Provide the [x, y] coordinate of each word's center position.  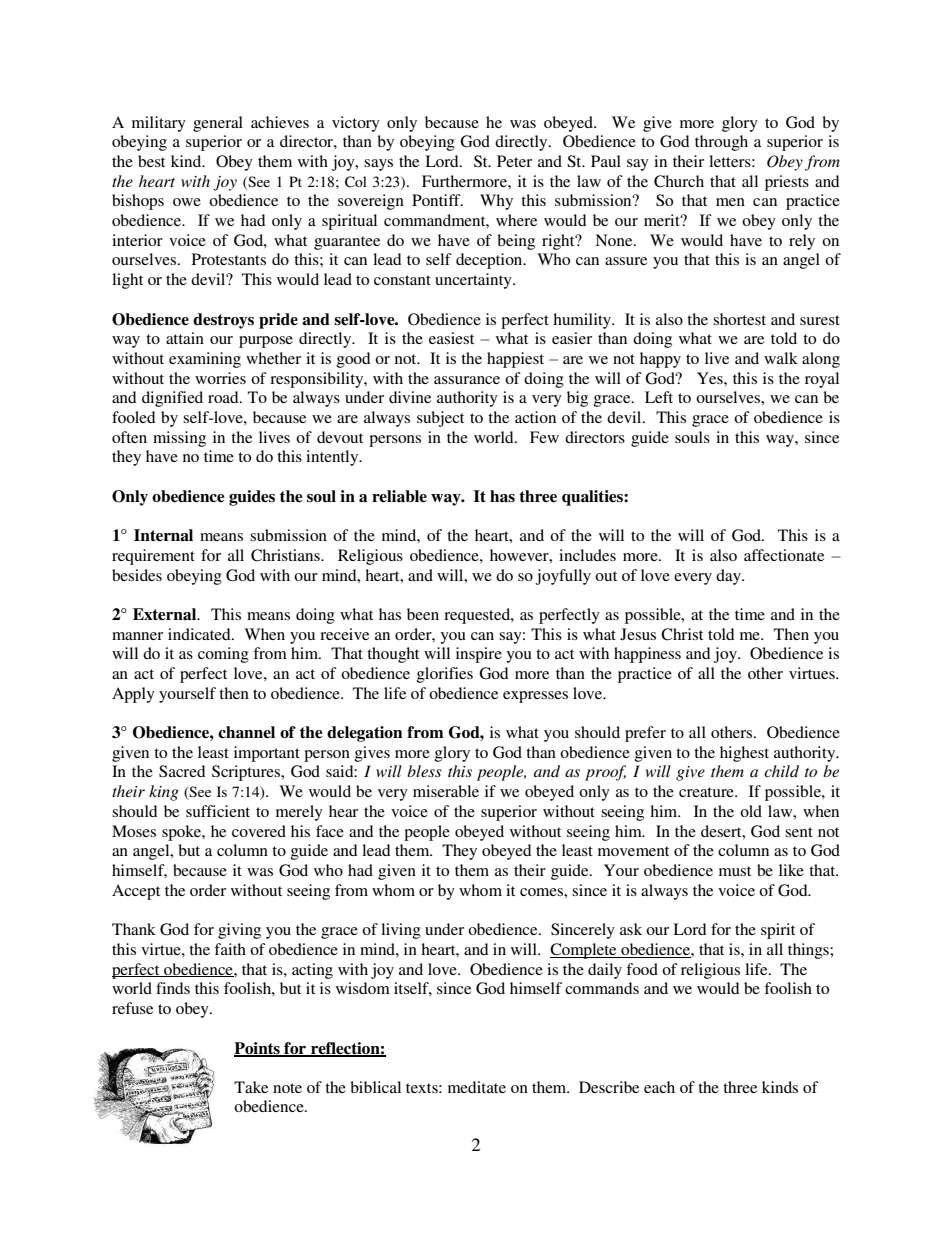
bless [424, 771]
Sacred [182, 771]
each [659, 1087]
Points [258, 1049]
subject [440, 419]
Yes [711, 378]
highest [744, 754]
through [721, 143]
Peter [514, 161]
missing [179, 439]
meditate [477, 1087]
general [218, 124]
